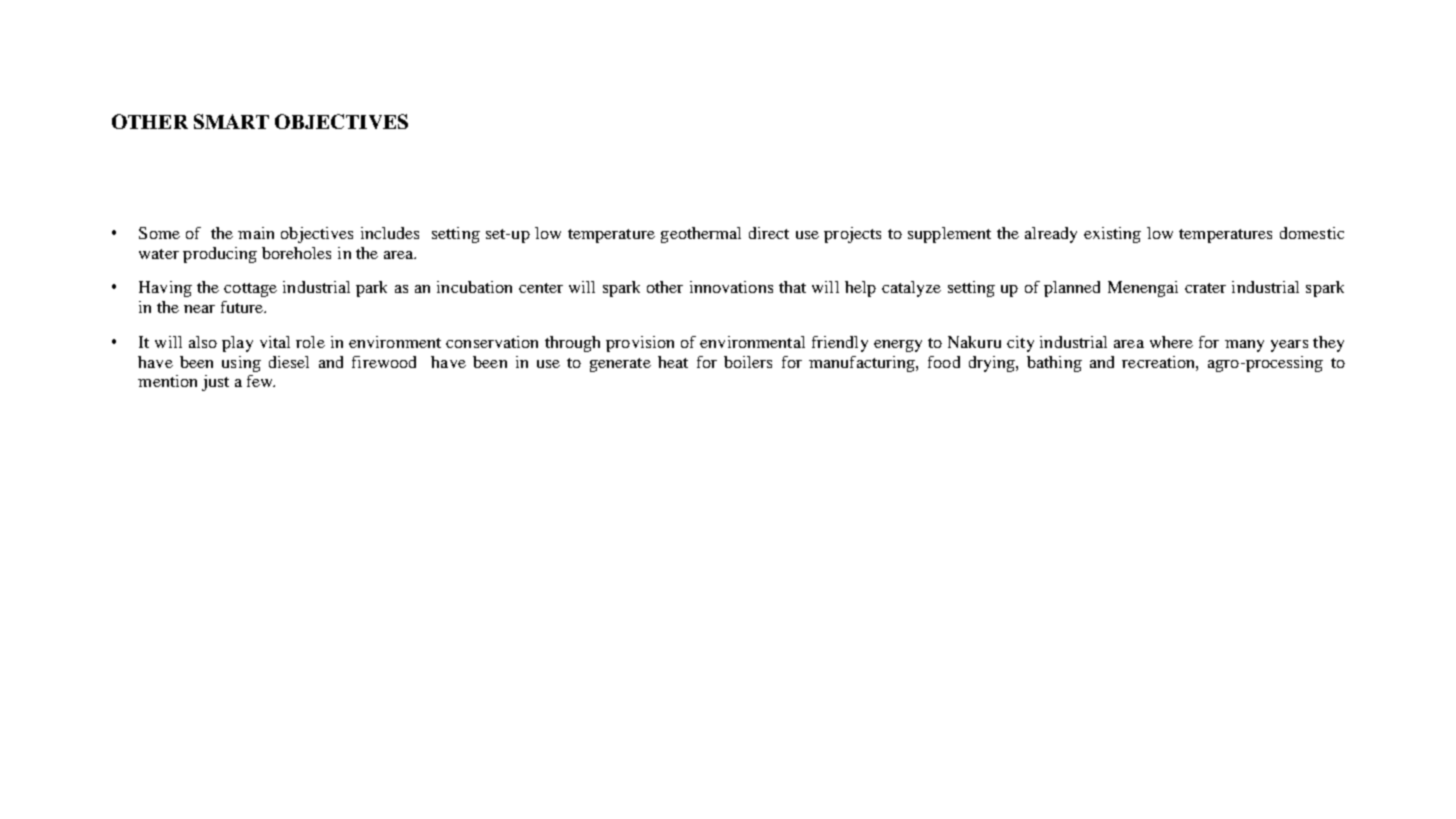  Describe the element at coordinates (231, 121) in the screenshot. I see `SMART` at that location.
